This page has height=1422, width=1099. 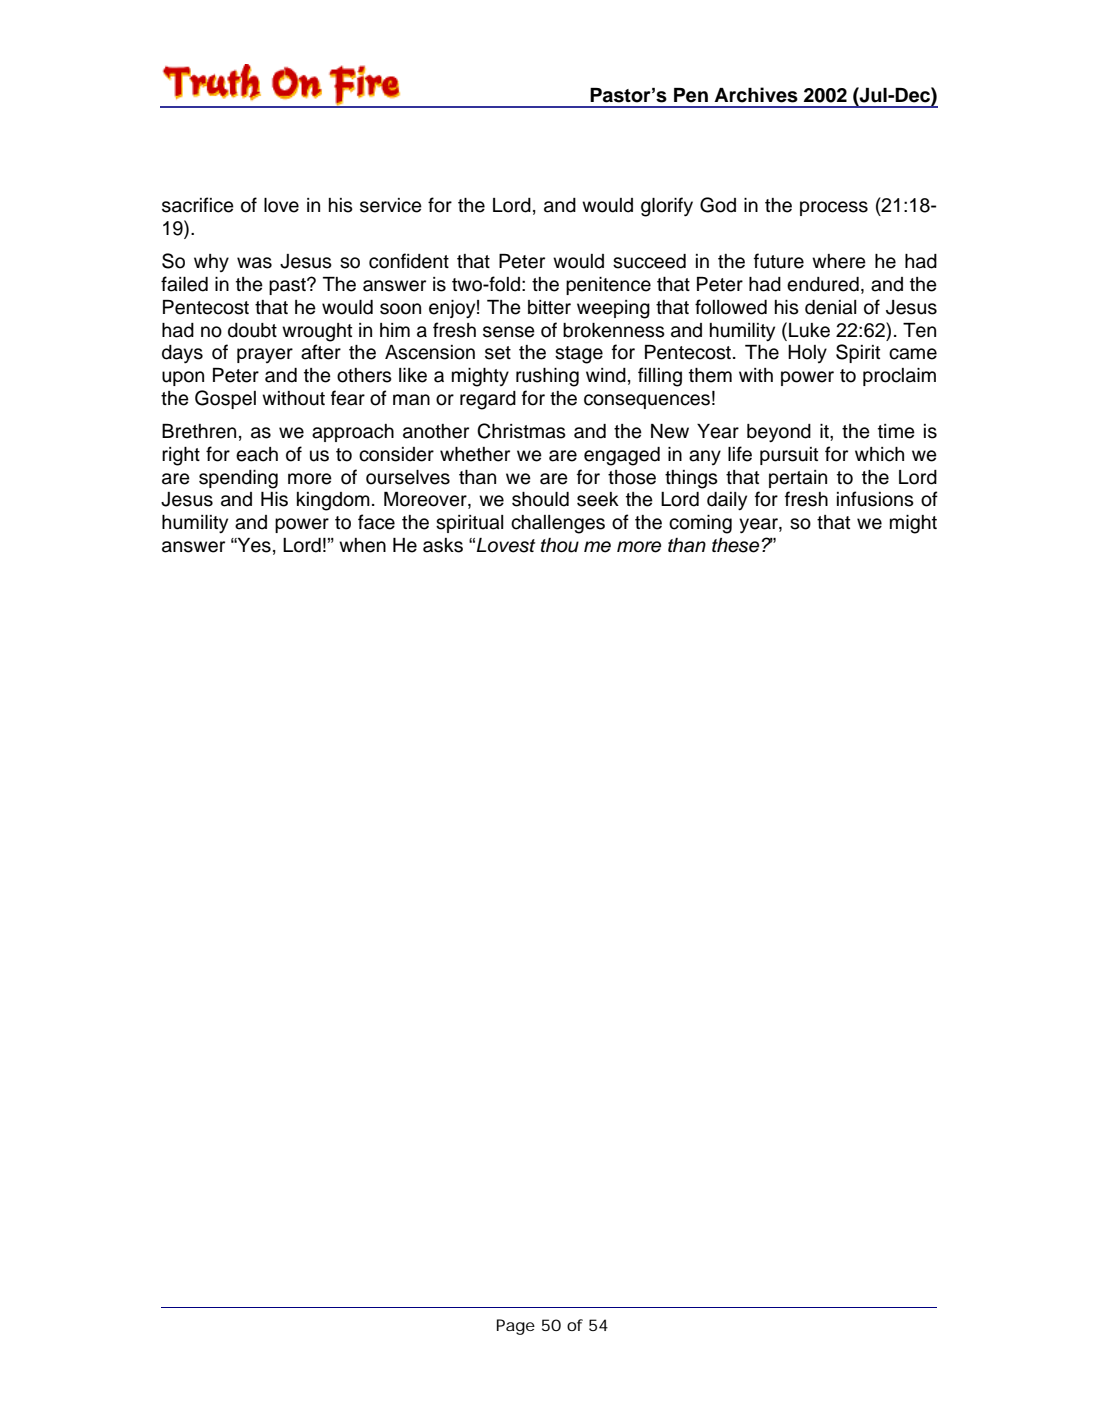 I want to click on spending, so click(x=238, y=479).
